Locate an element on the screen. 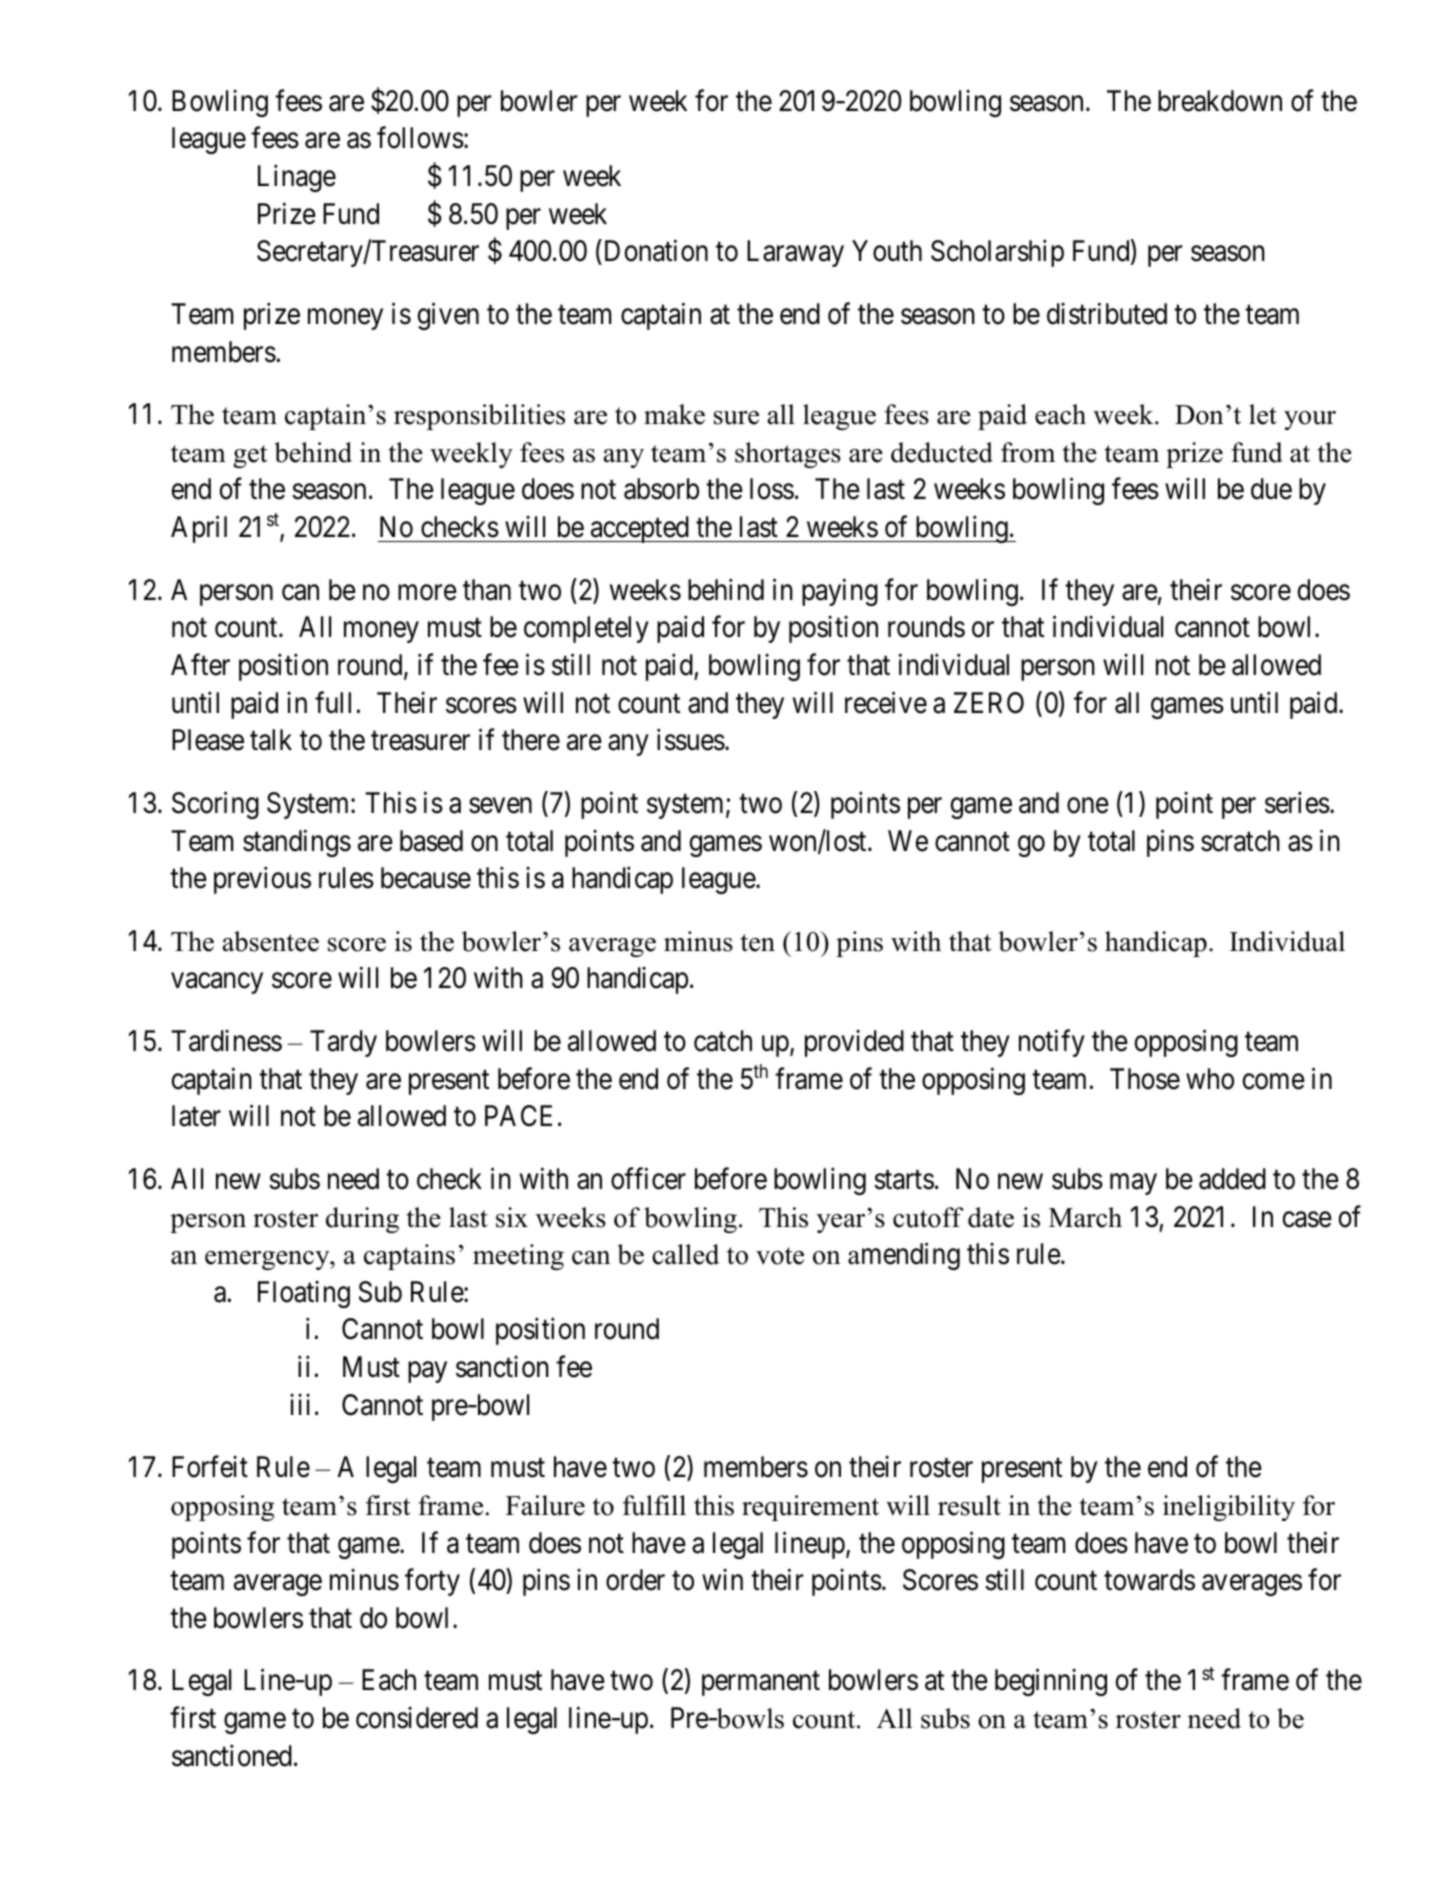  Donation is located at coordinates (656, 251).
